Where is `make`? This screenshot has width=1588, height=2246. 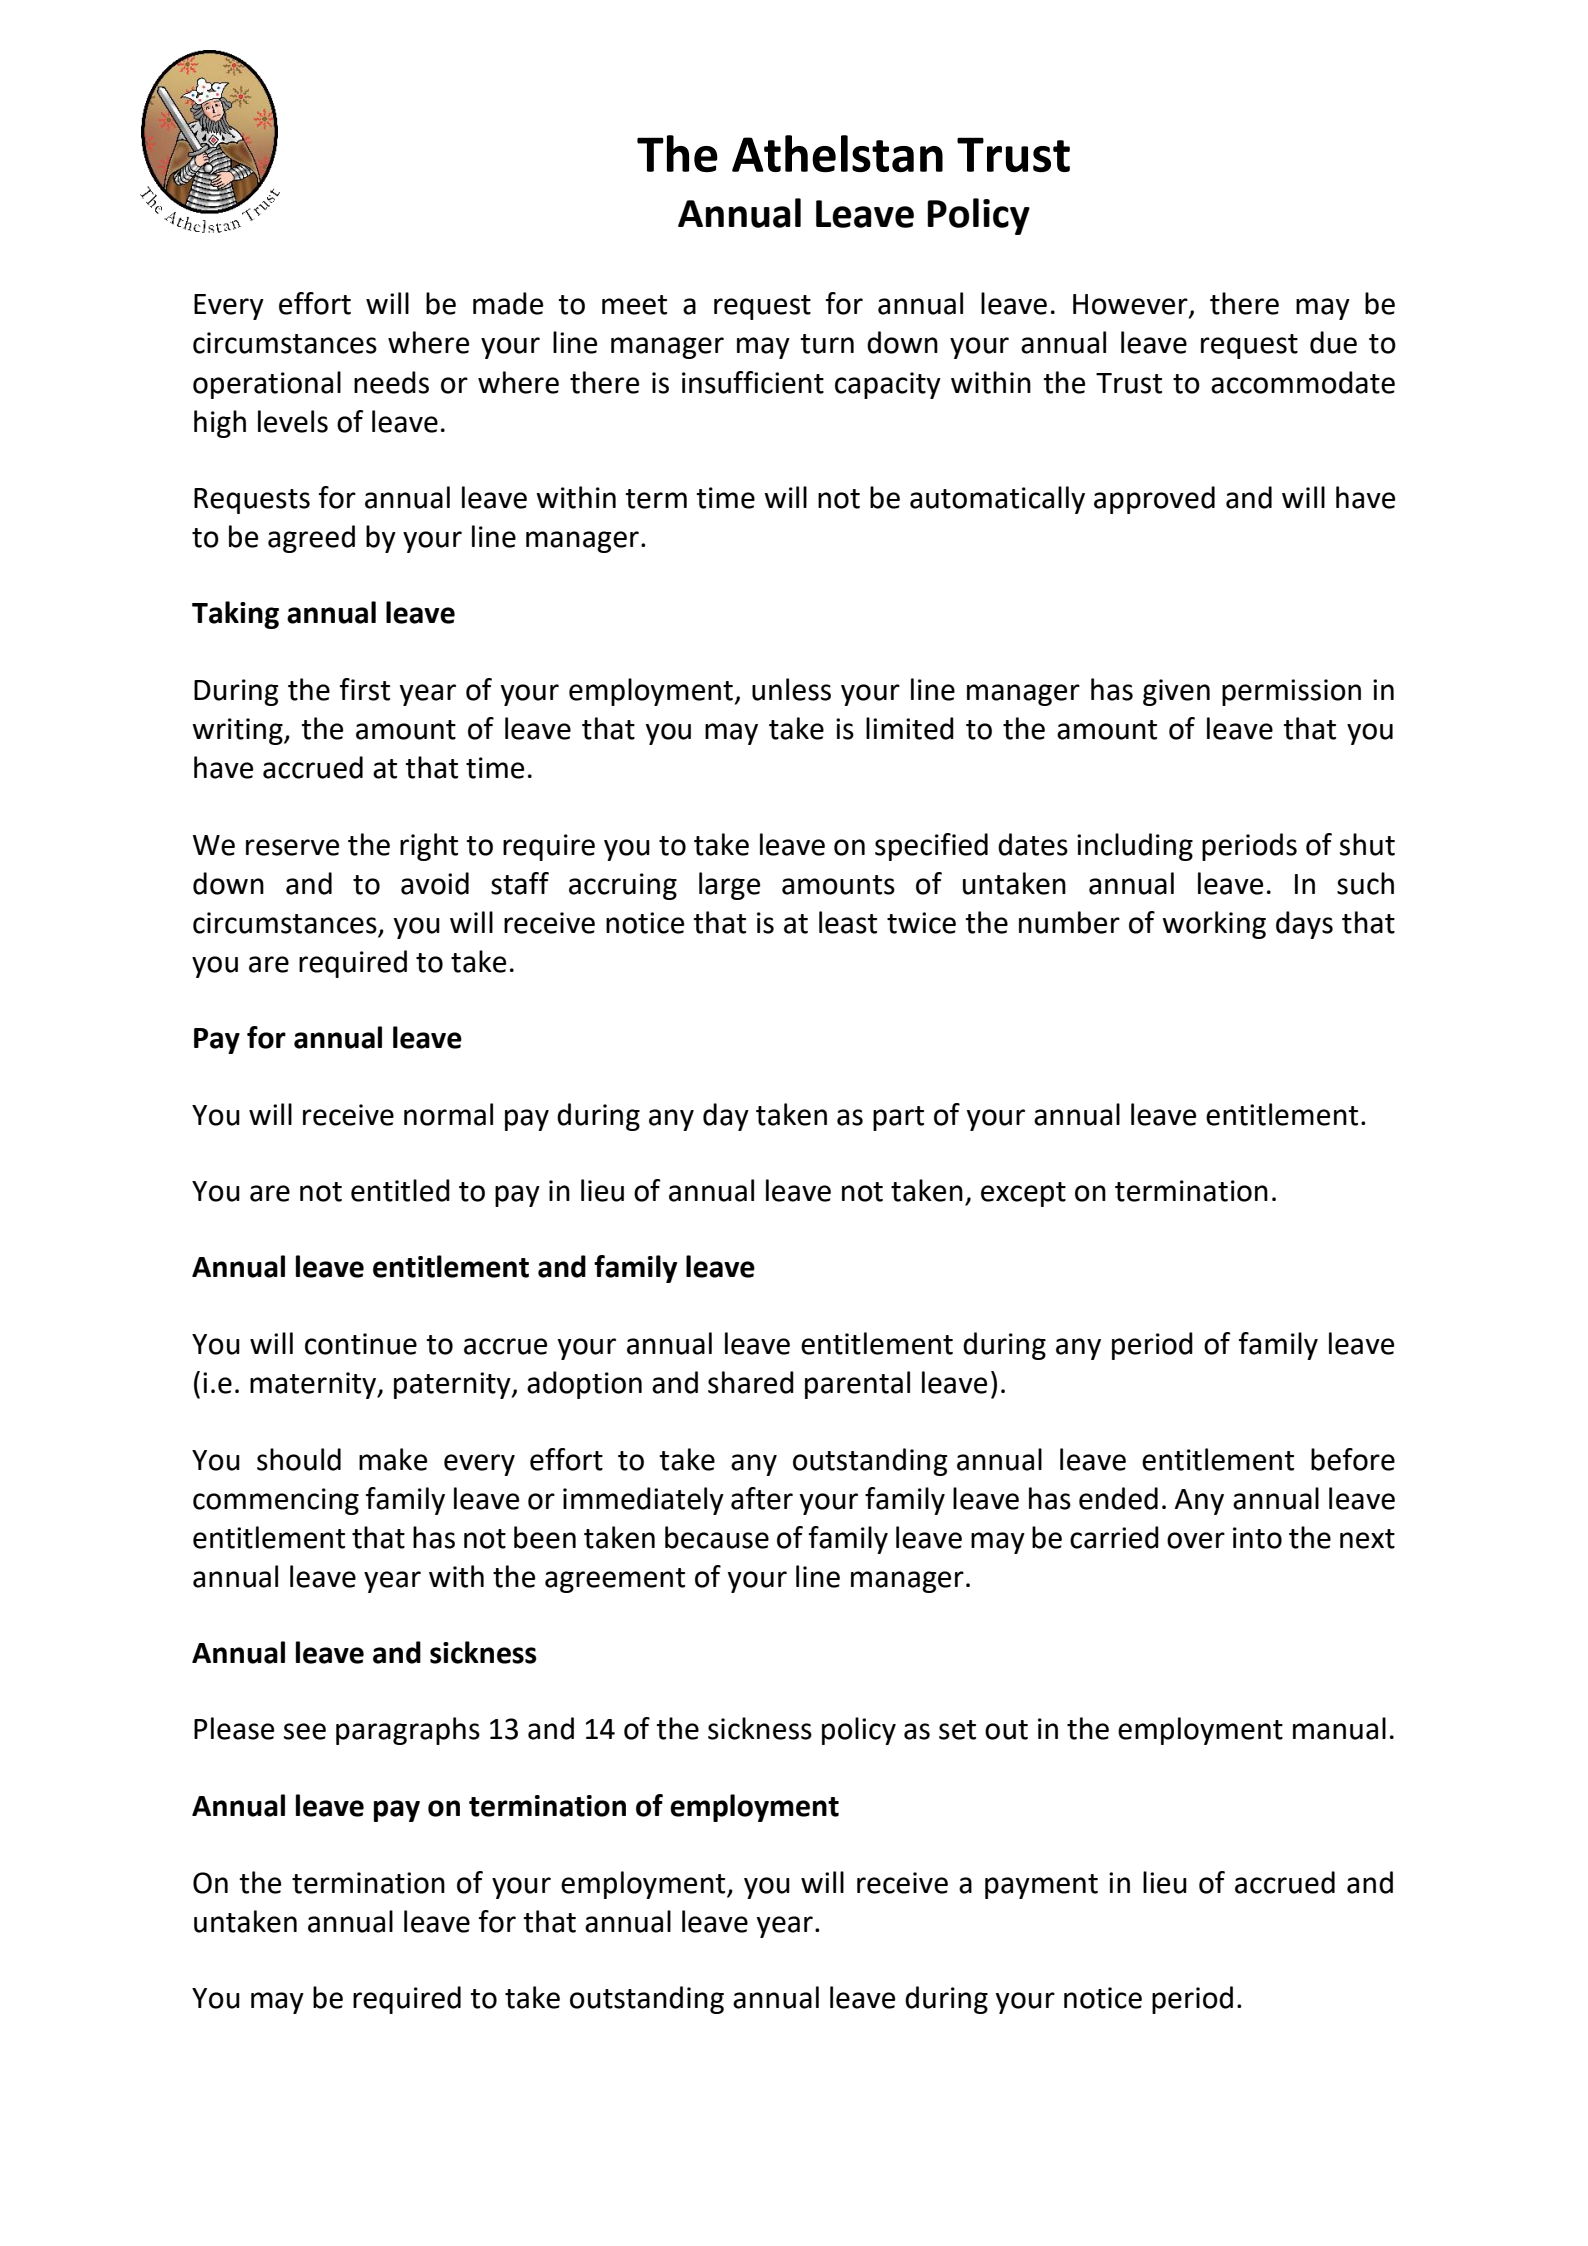 make is located at coordinates (393, 1459).
